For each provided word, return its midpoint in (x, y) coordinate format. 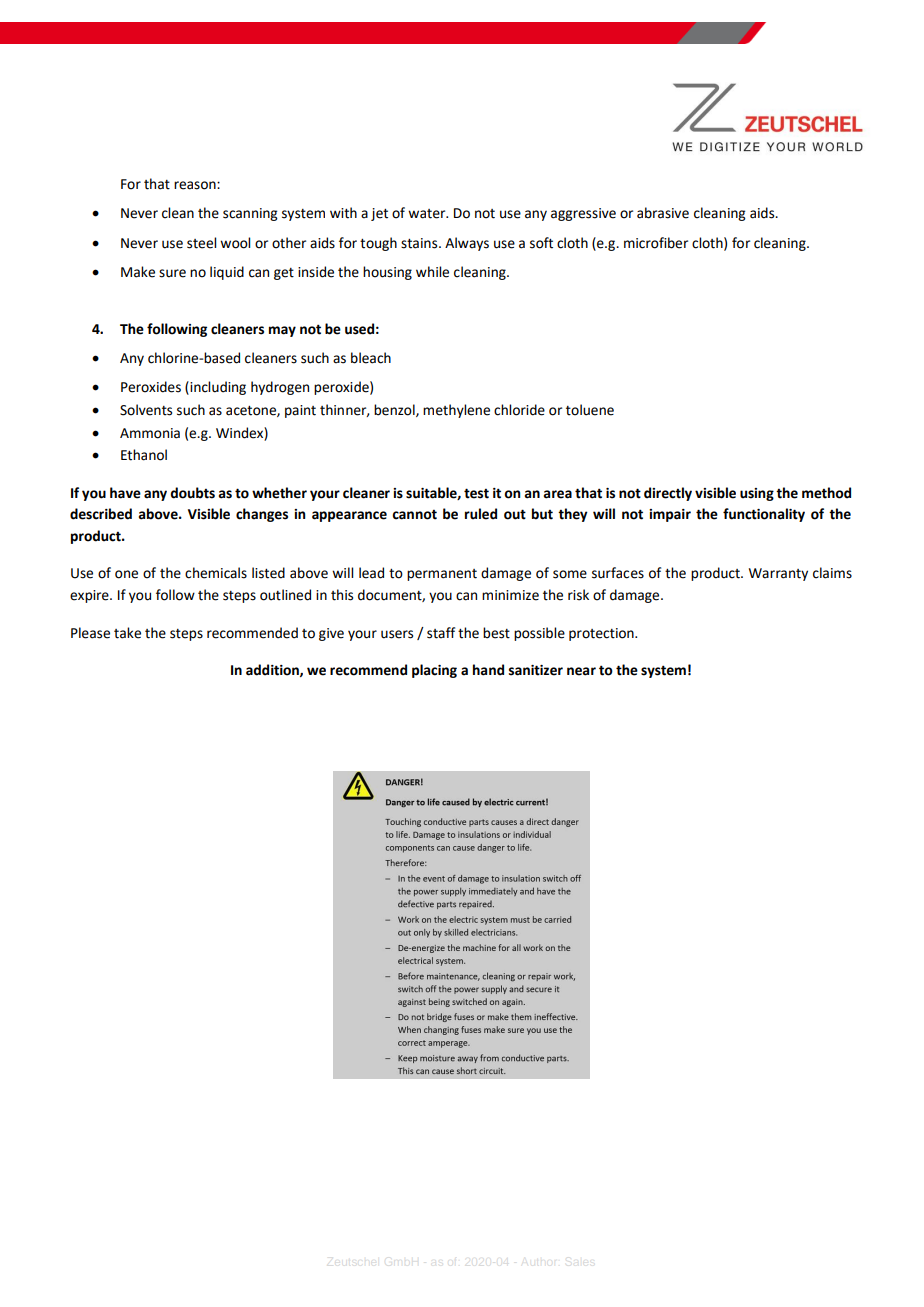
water (428, 214)
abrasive (663, 213)
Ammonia (150, 433)
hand (488, 670)
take (127, 633)
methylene (456, 411)
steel (201, 243)
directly (668, 494)
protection (602, 634)
